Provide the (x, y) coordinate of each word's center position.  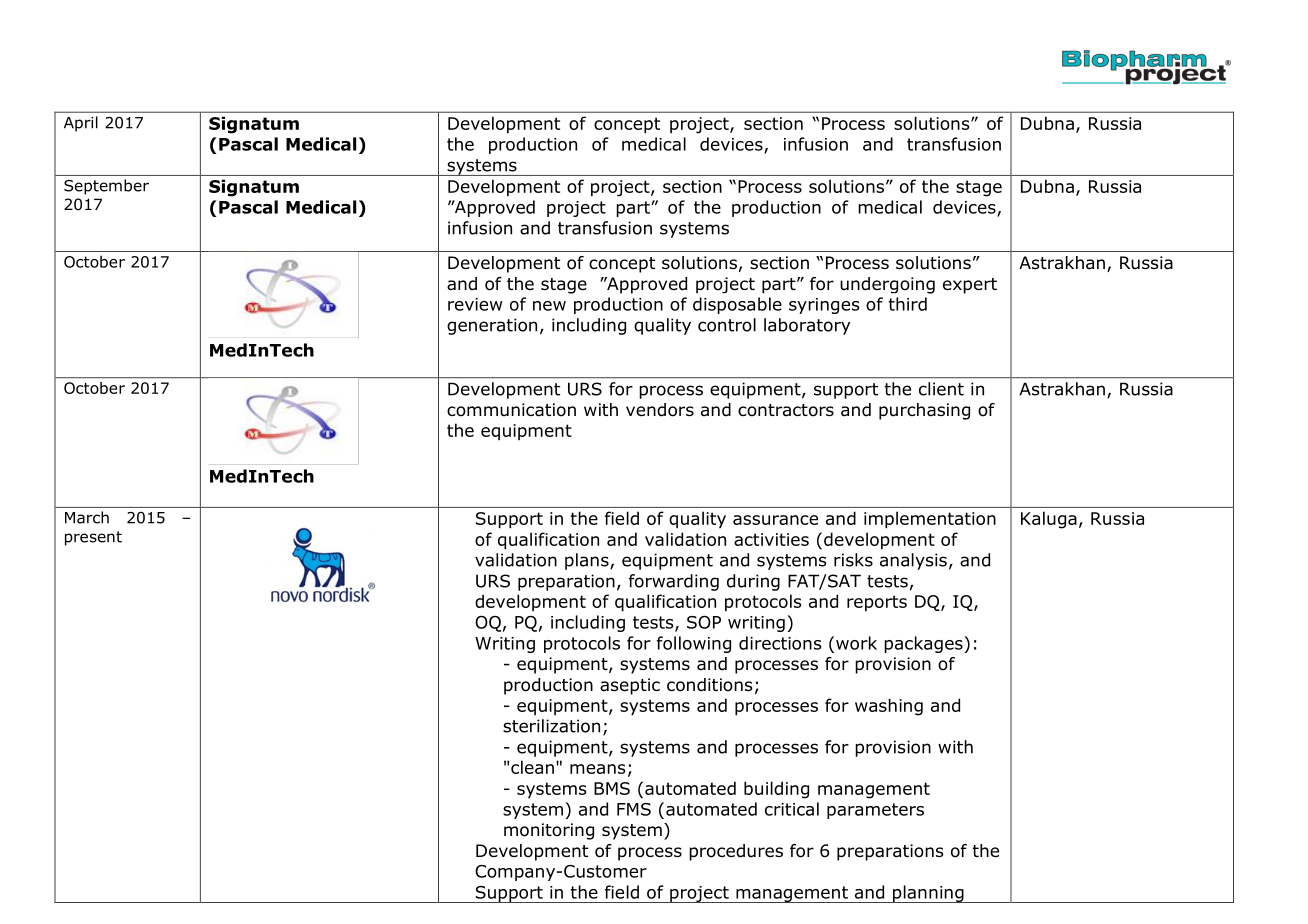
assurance (775, 520)
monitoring (549, 831)
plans (588, 561)
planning (928, 894)
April (81, 124)
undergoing (887, 285)
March (87, 517)
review (475, 304)
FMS (634, 809)
